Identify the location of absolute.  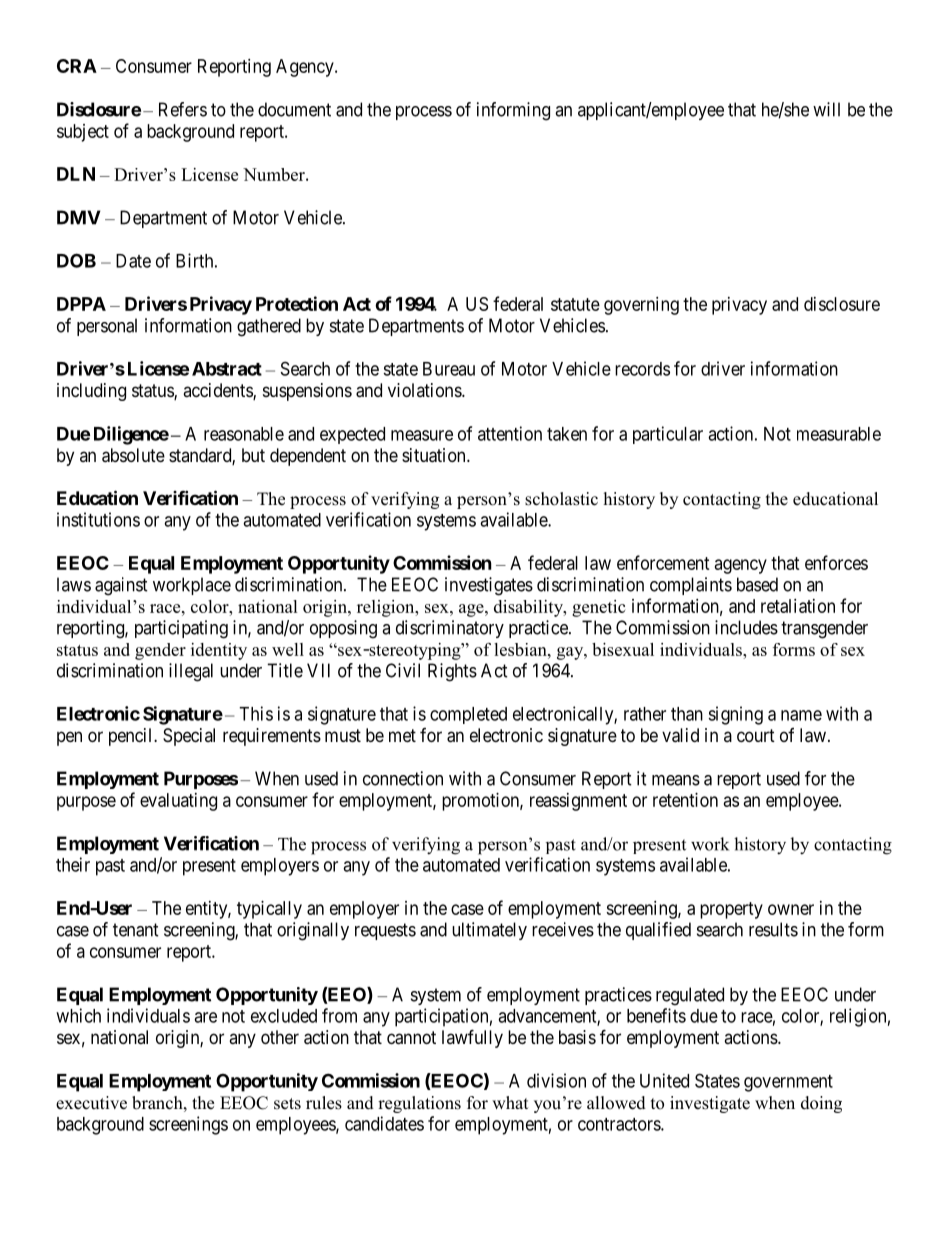
(133, 455).
